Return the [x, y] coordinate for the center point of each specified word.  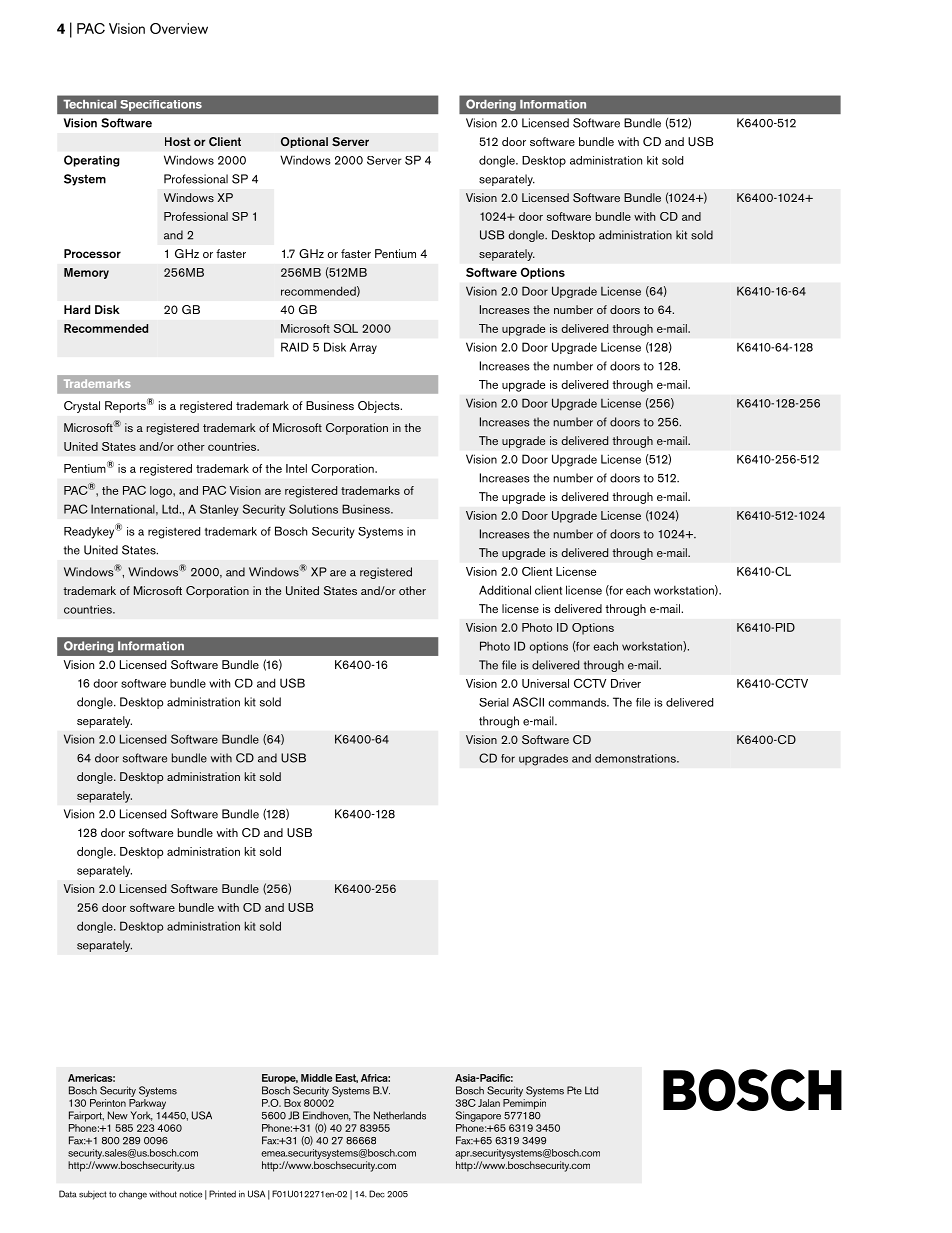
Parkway [147, 1105]
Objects [380, 407]
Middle [316, 1078]
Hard [77, 309]
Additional [505, 590]
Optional [304, 142]
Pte [574, 1090]
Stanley [219, 510]
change [133, 1195]
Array [363, 348]
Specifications [161, 105]
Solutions [313, 509]
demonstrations [636, 758]
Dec [377, 1194]
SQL [346, 328]
